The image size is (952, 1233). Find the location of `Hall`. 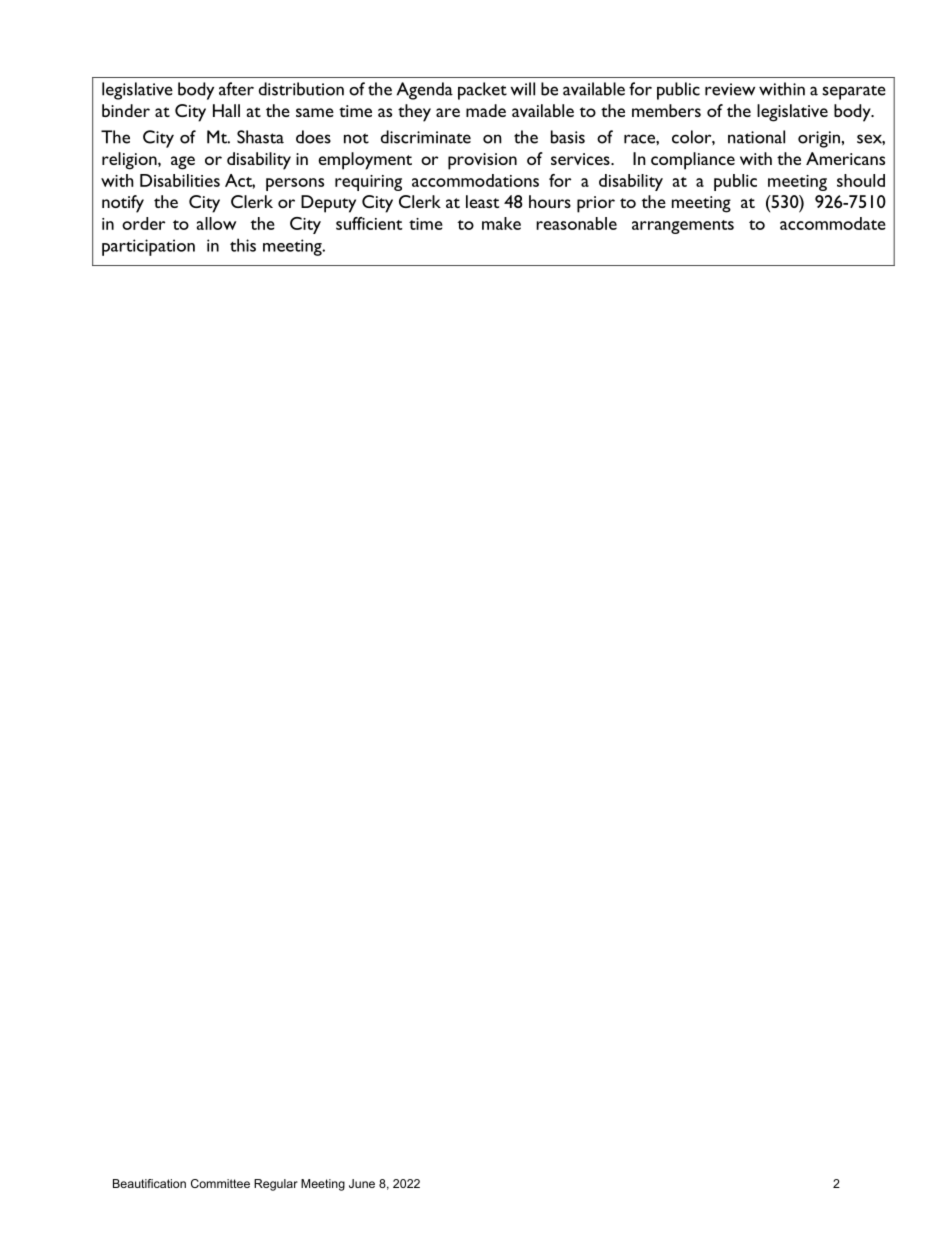

Hall is located at coordinates (226, 110).
